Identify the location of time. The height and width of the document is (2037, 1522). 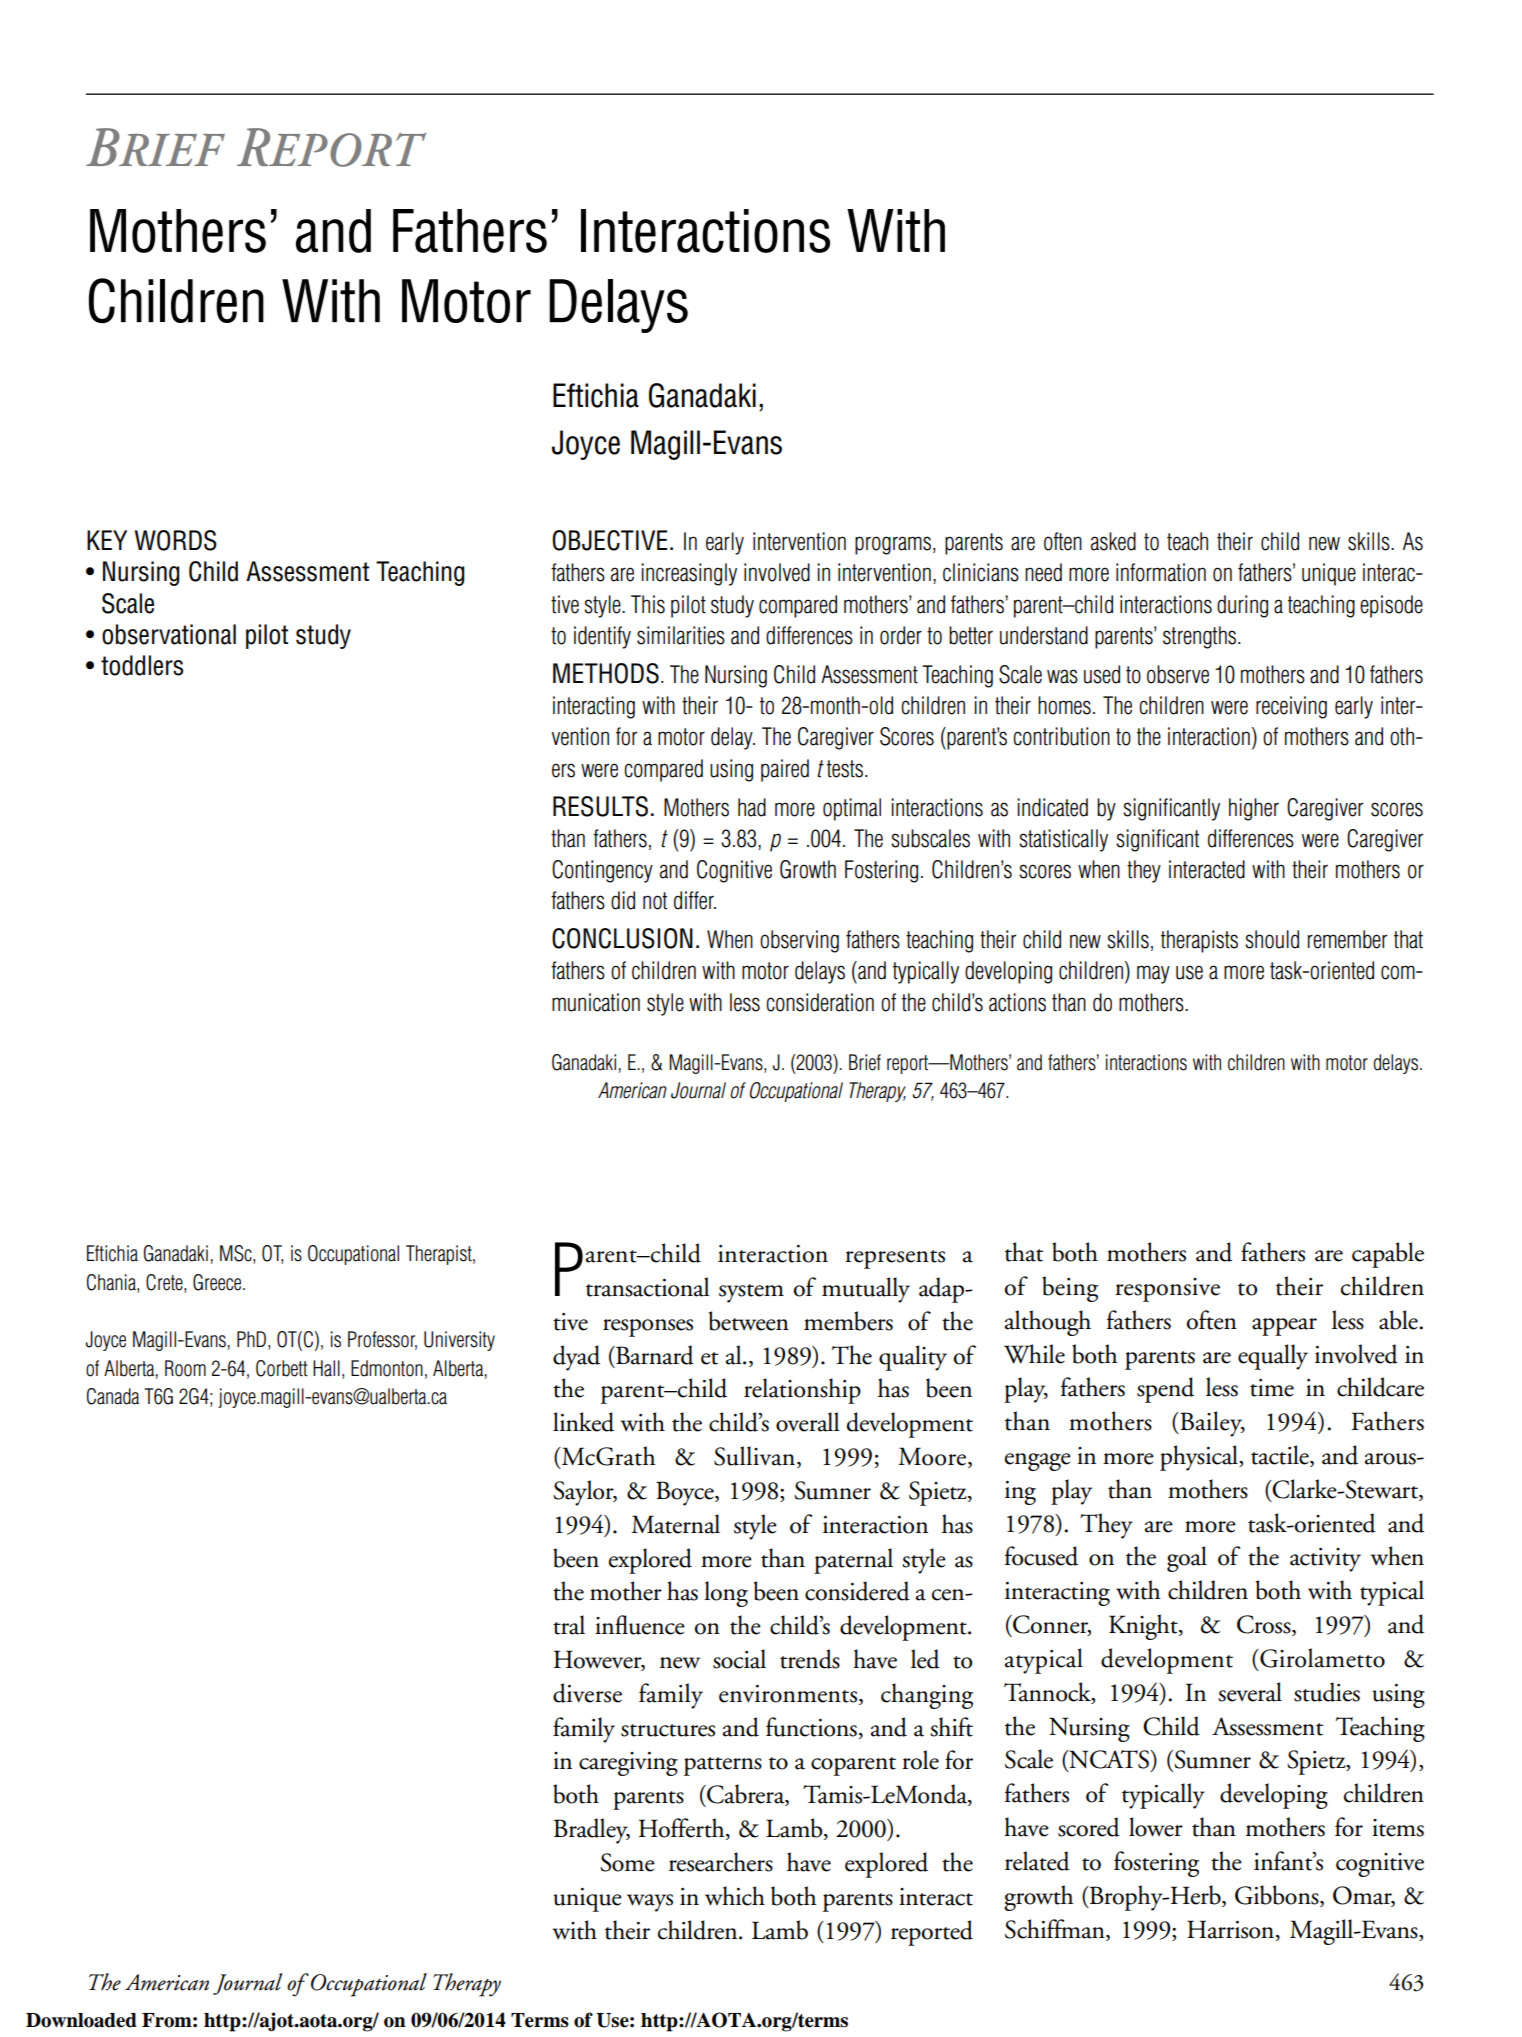
(1272, 1388).
